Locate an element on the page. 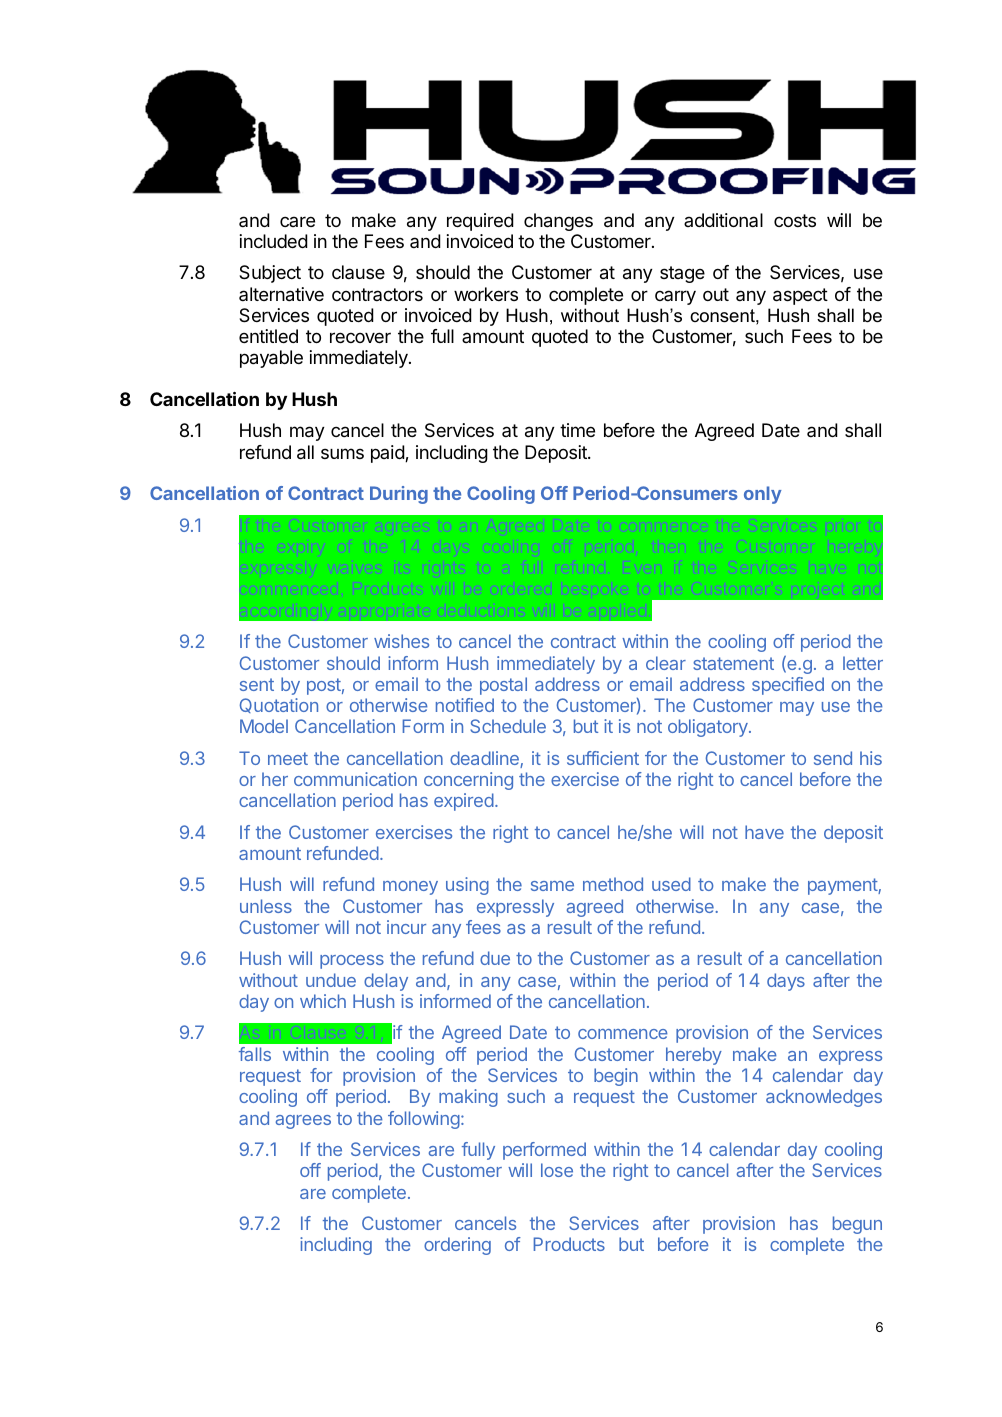  undue is located at coordinates (331, 980).
